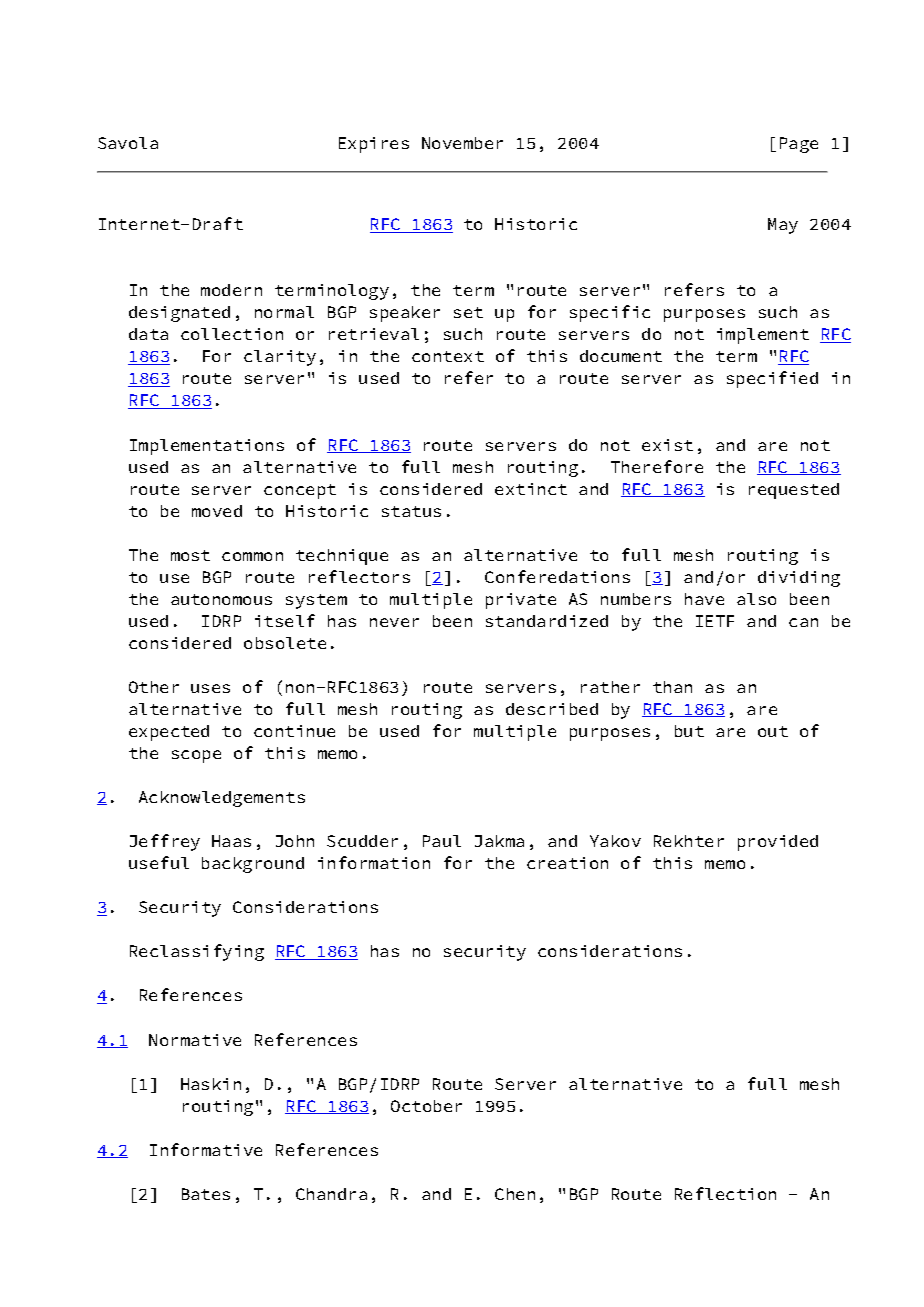 The height and width of the document is (1307, 924). Describe the element at coordinates (552, 709) in the document. I see `described` at that location.
